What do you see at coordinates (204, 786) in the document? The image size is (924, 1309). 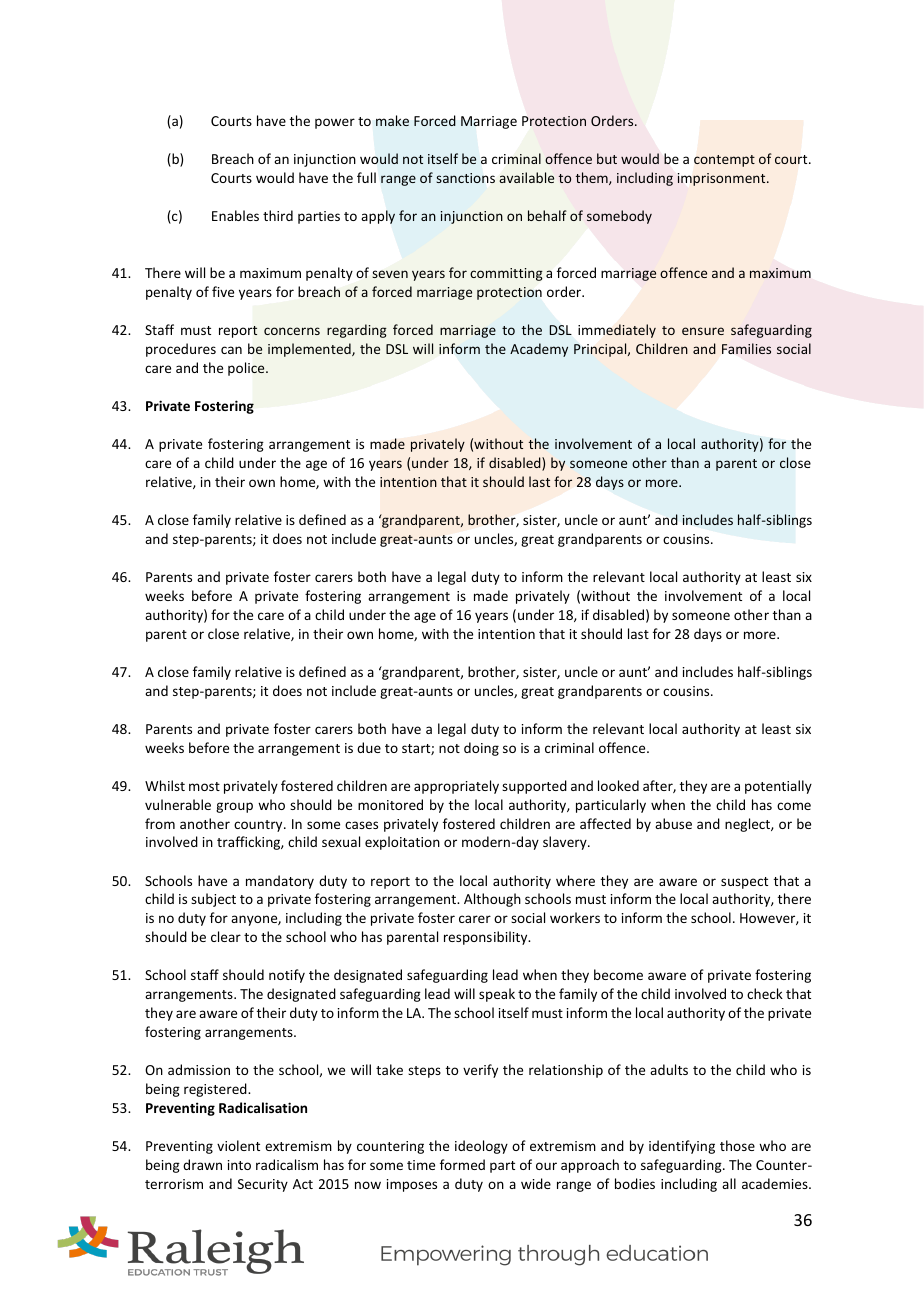 I see `most` at bounding box center [204, 786].
